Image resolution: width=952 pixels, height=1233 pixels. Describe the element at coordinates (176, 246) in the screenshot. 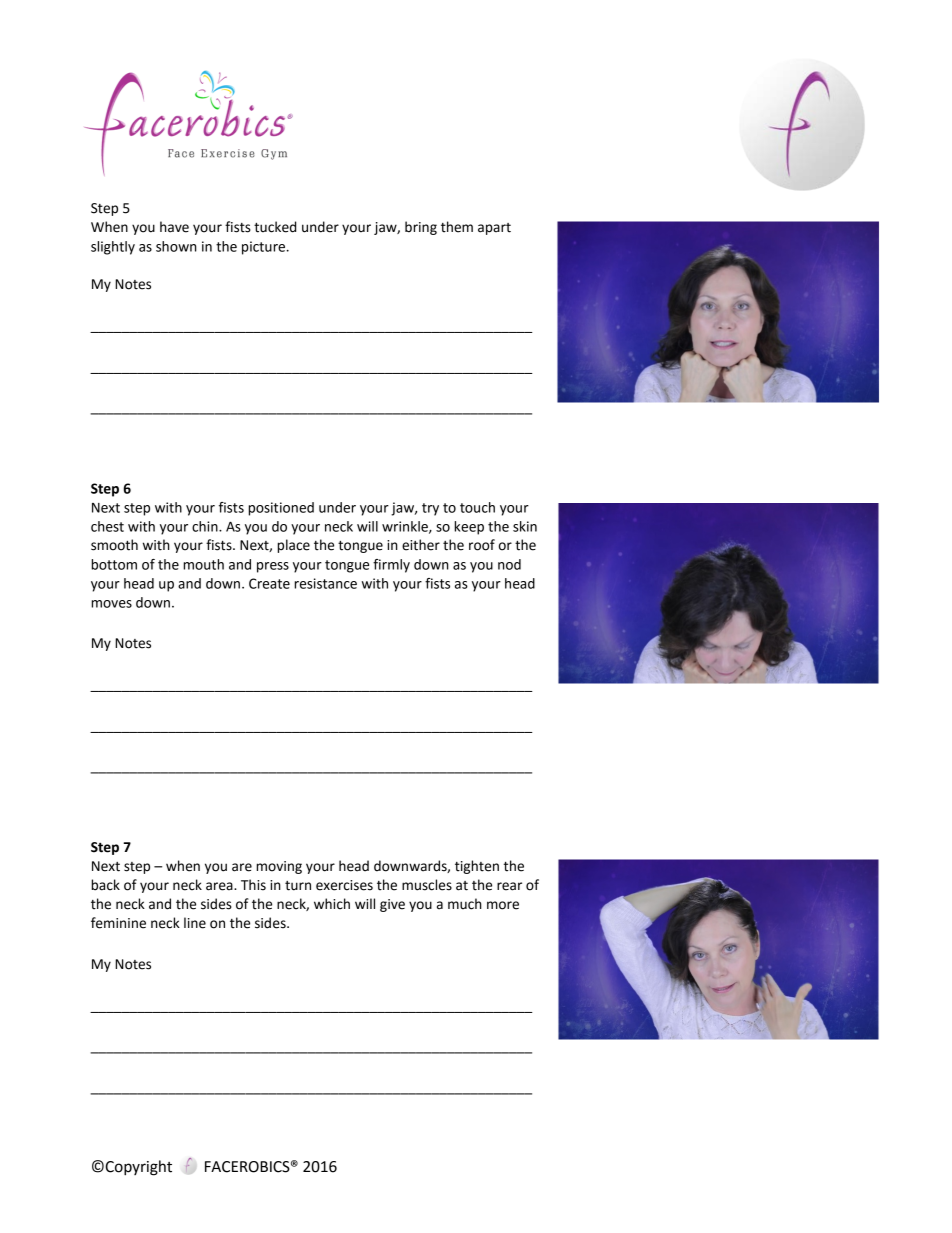

I see `shown` at that location.
